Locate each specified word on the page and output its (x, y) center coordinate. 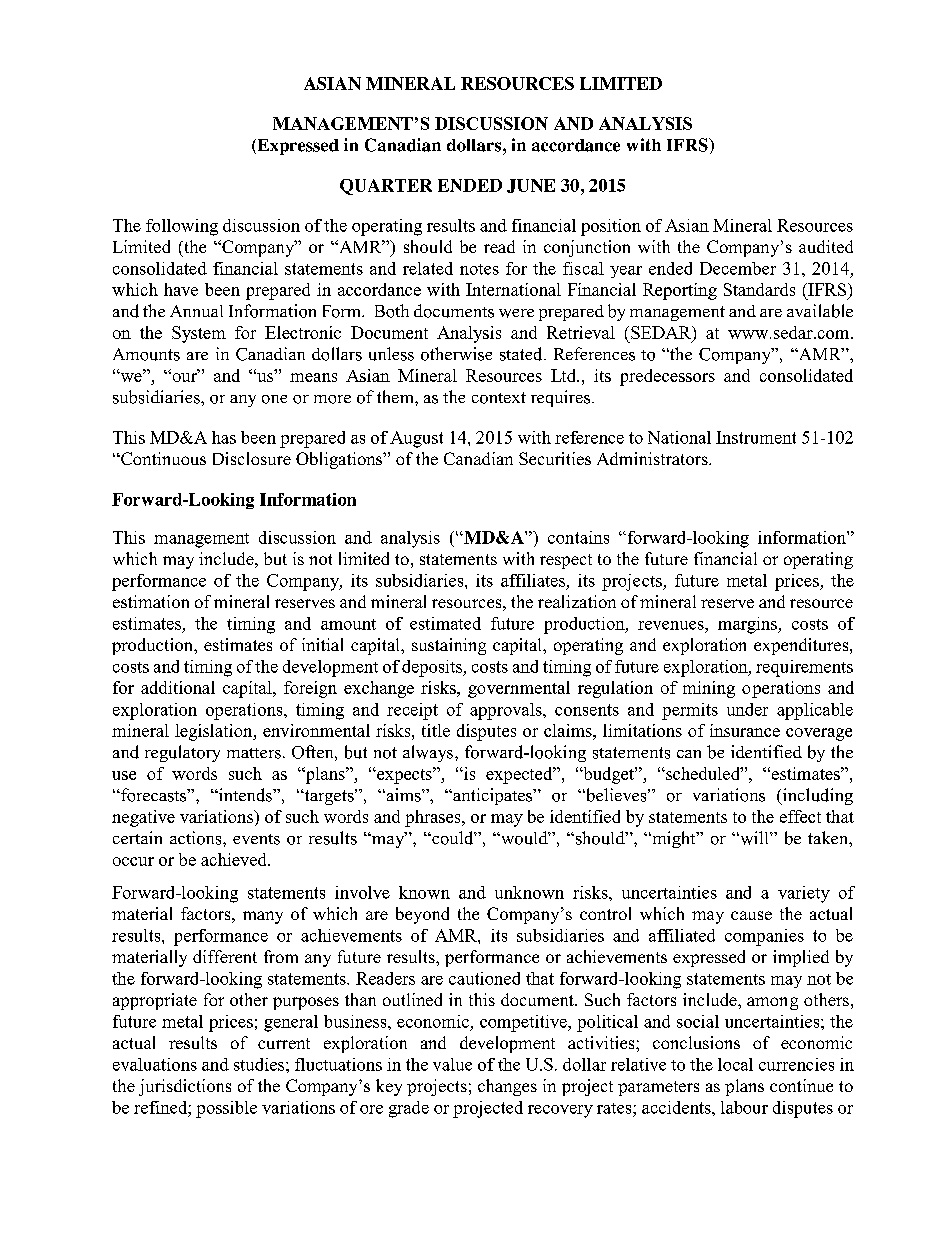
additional (178, 687)
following (182, 227)
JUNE (531, 186)
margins (748, 625)
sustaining (449, 646)
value (452, 1064)
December (738, 268)
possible (226, 1109)
